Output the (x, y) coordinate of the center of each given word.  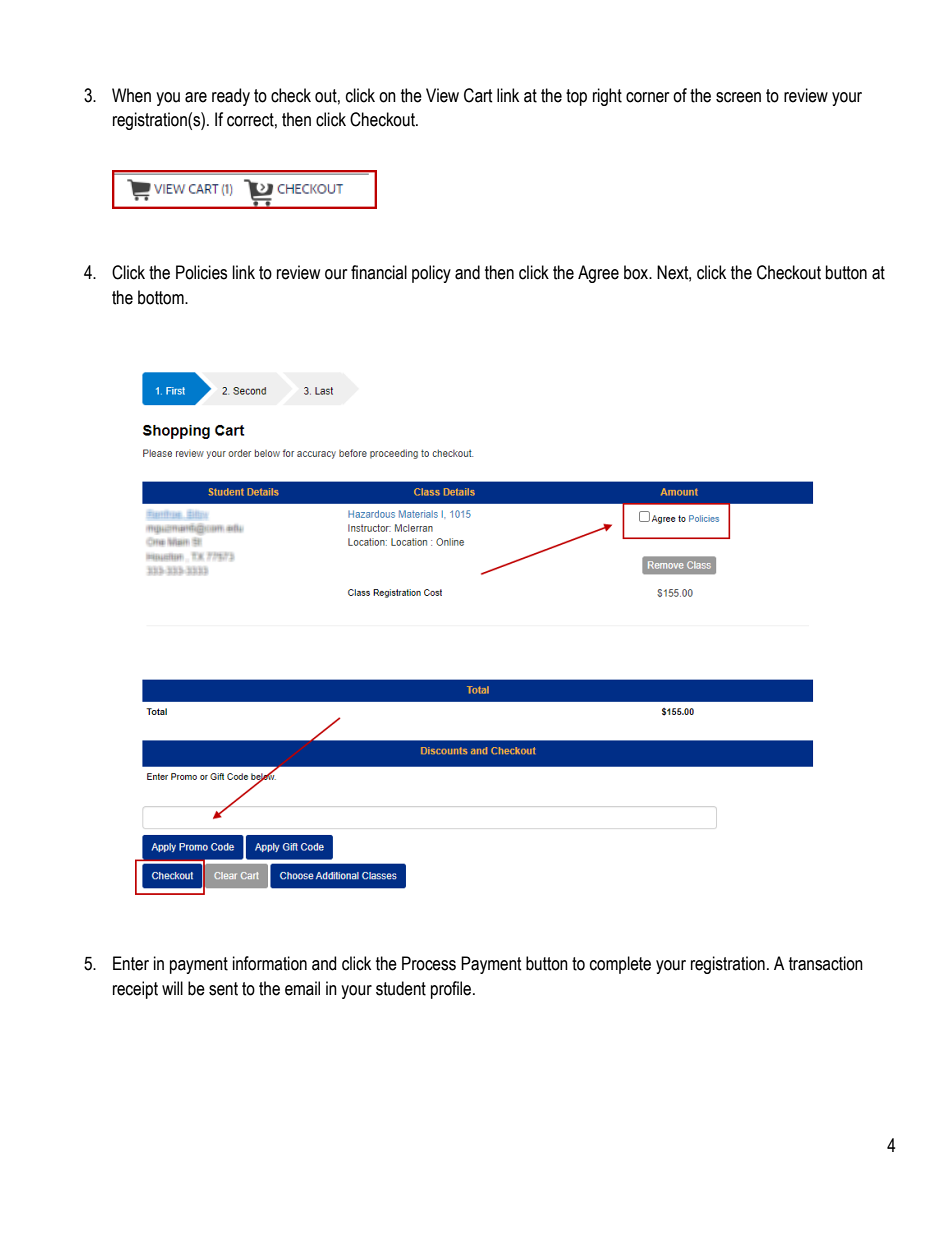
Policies (201, 272)
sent (223, 989)
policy (431, 274)
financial (379, 272)
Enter (131, 963)
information (270, 963)
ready (231, 97)
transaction (826, 963)
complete (620, 965)
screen (738, 97)
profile (452, 990)
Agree (598, 274)
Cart (478, 95)
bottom (162, 297)
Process (429, 963)
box (637, 272)
